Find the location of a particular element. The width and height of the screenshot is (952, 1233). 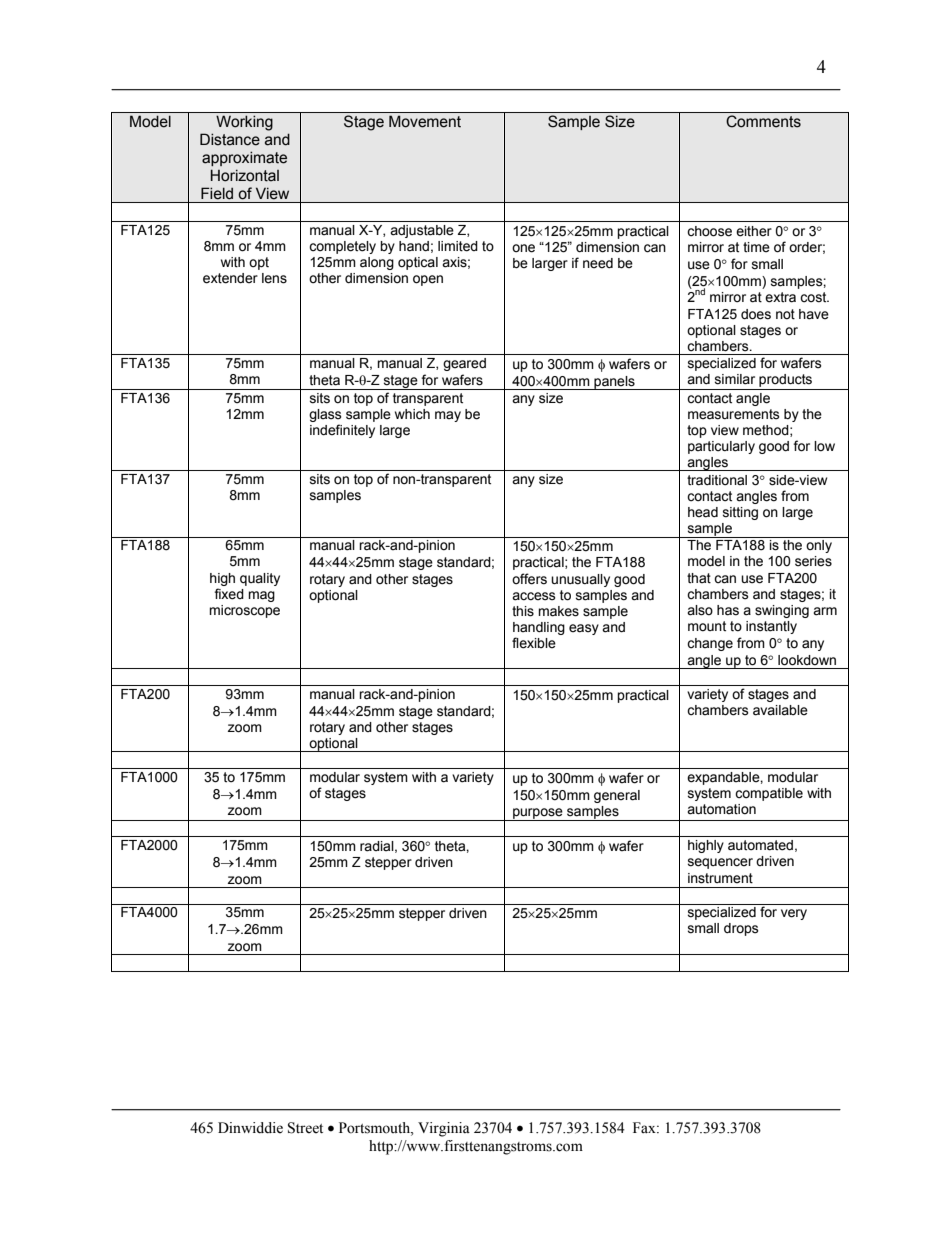

Comments is located at coordinates (763, 121).
